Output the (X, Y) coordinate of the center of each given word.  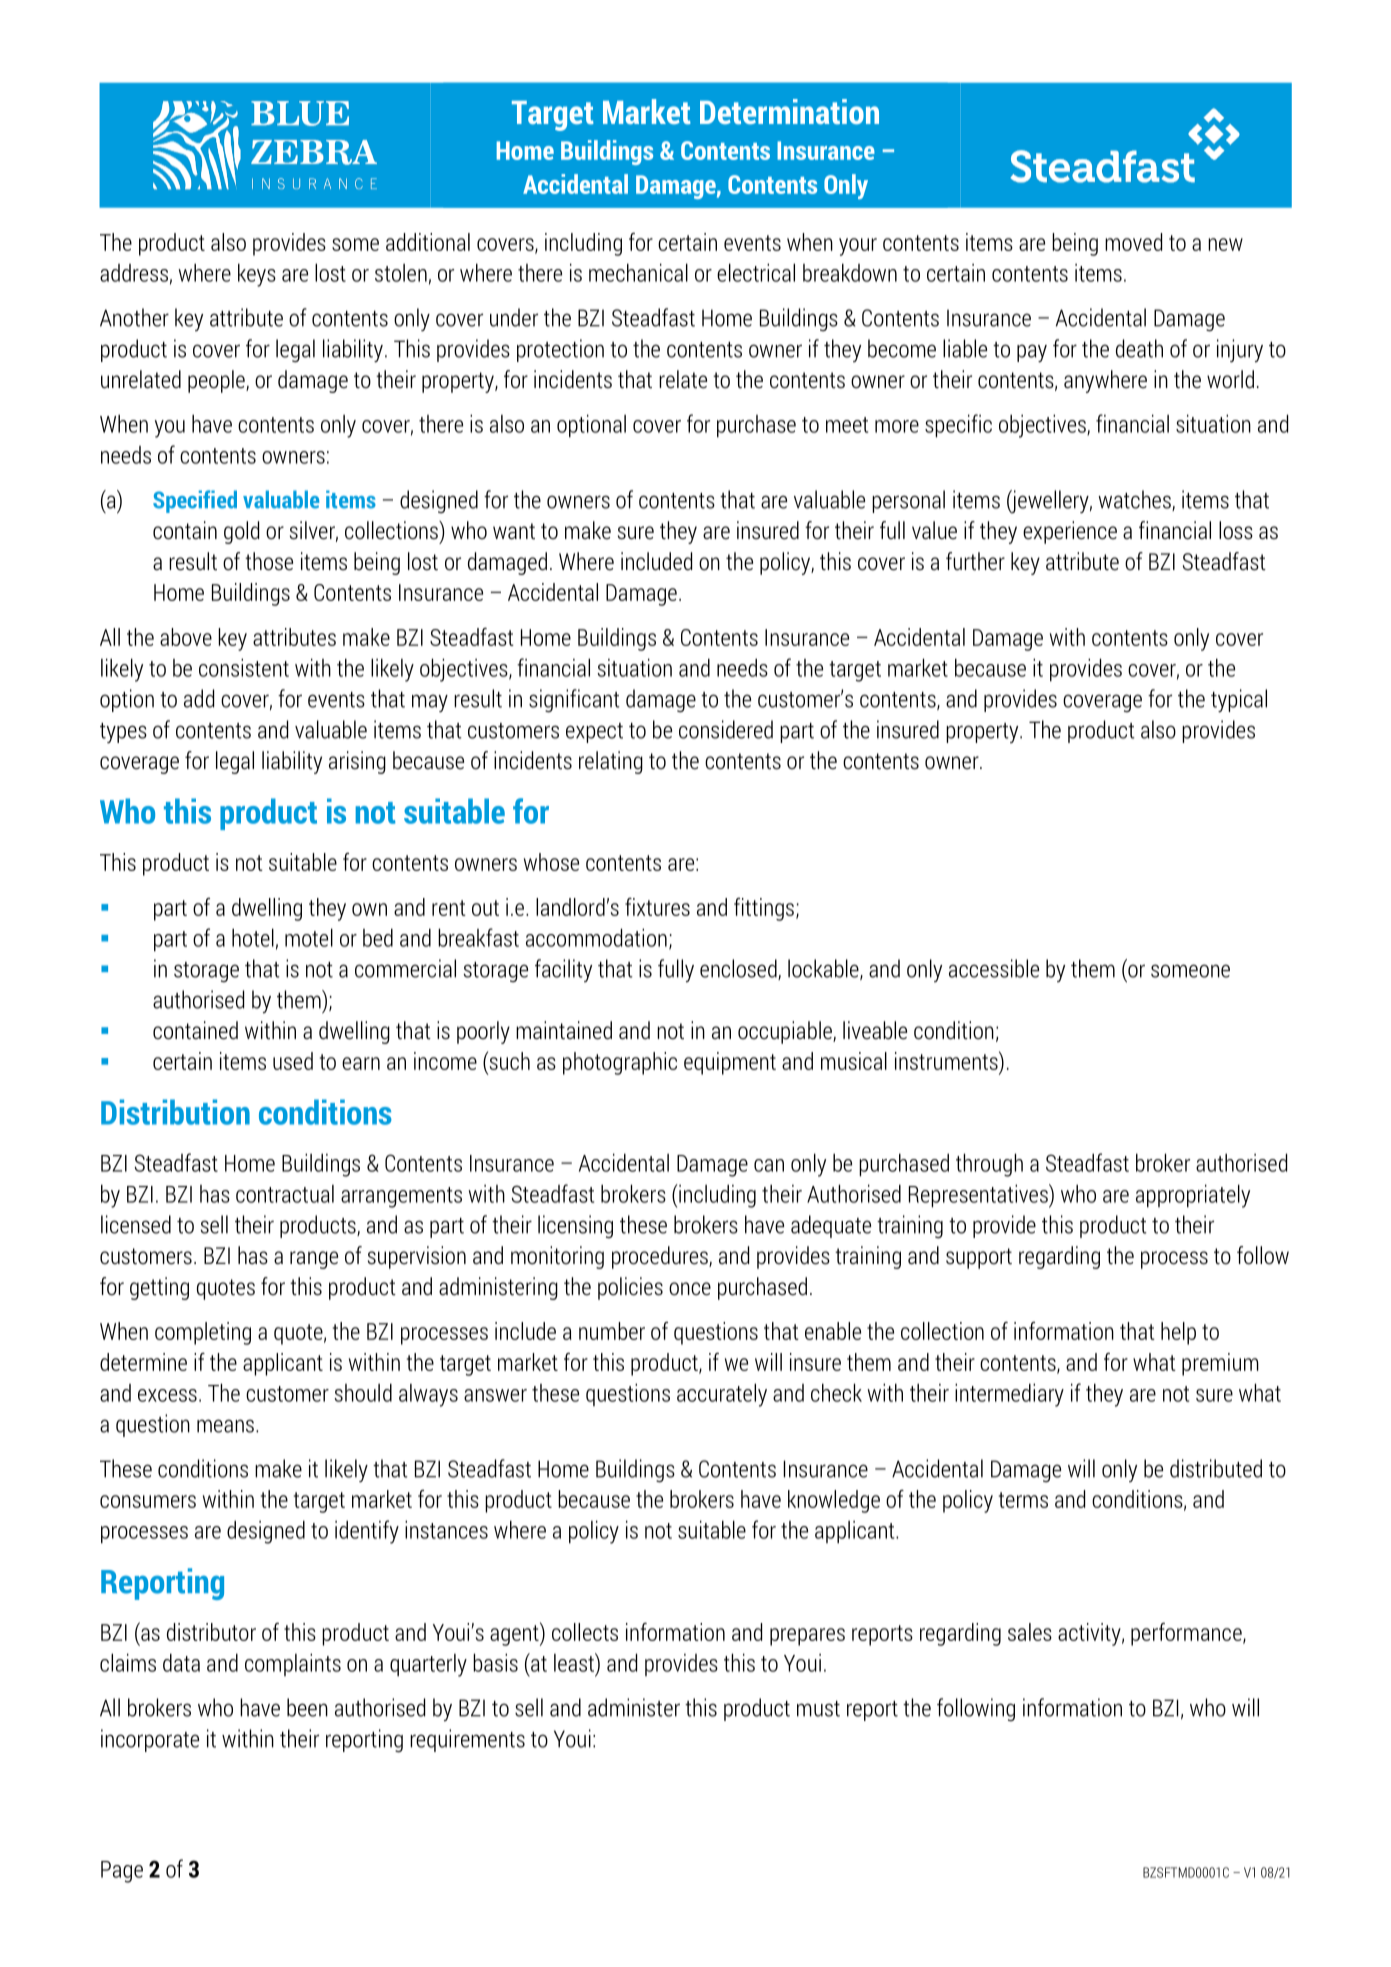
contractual (285, 1194)
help (1178, 1333)
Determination (789, 111)
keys (257, 275)
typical (1239, 700)
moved (1133, 242)
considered (726, 729)
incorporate (150, 1740)
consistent (244, 667)
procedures (661, 1257)
